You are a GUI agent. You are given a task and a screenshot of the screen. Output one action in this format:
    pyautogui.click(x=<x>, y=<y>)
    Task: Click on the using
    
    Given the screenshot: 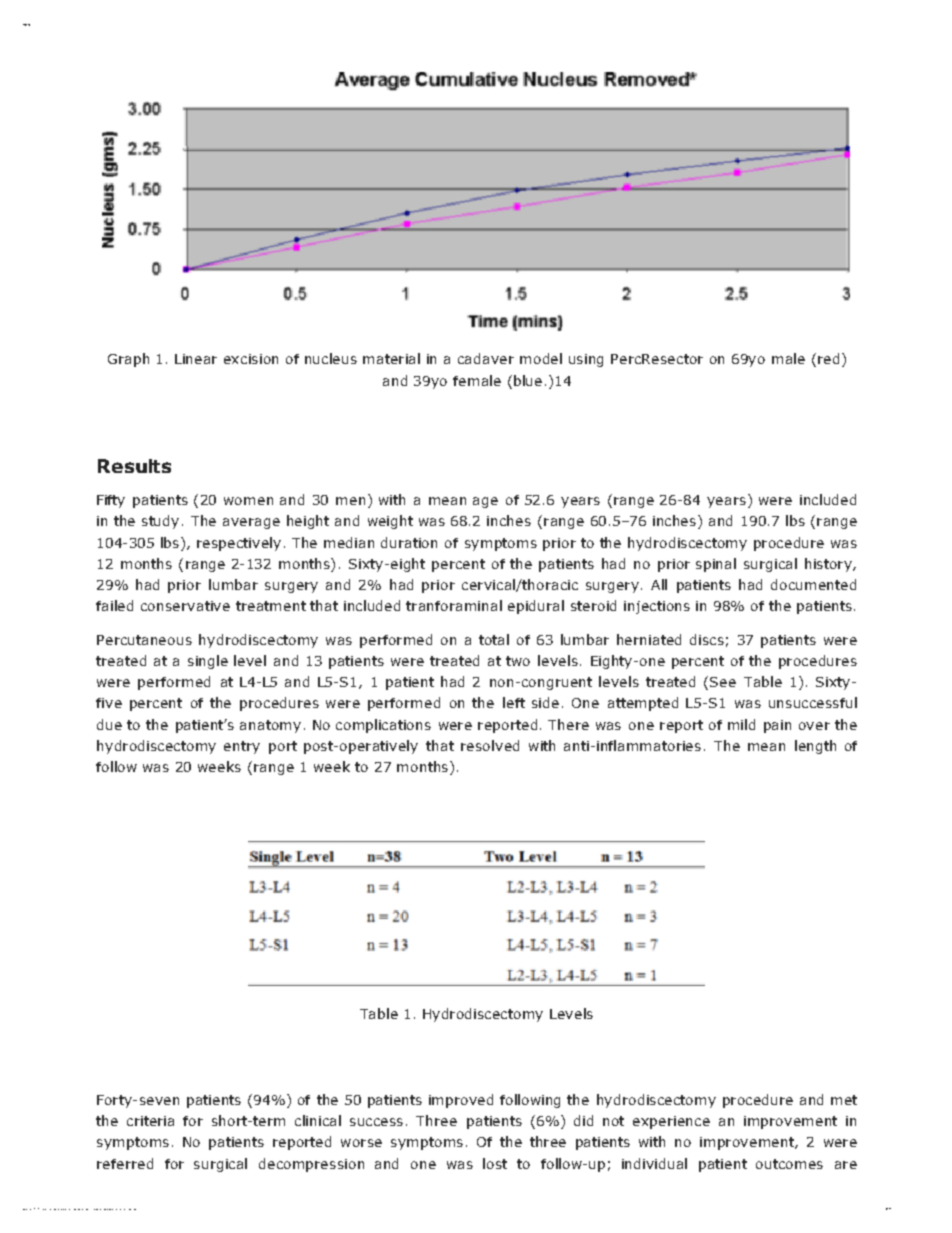 What is the action you would take?
    pyautogui.click(x=586, y=360)
